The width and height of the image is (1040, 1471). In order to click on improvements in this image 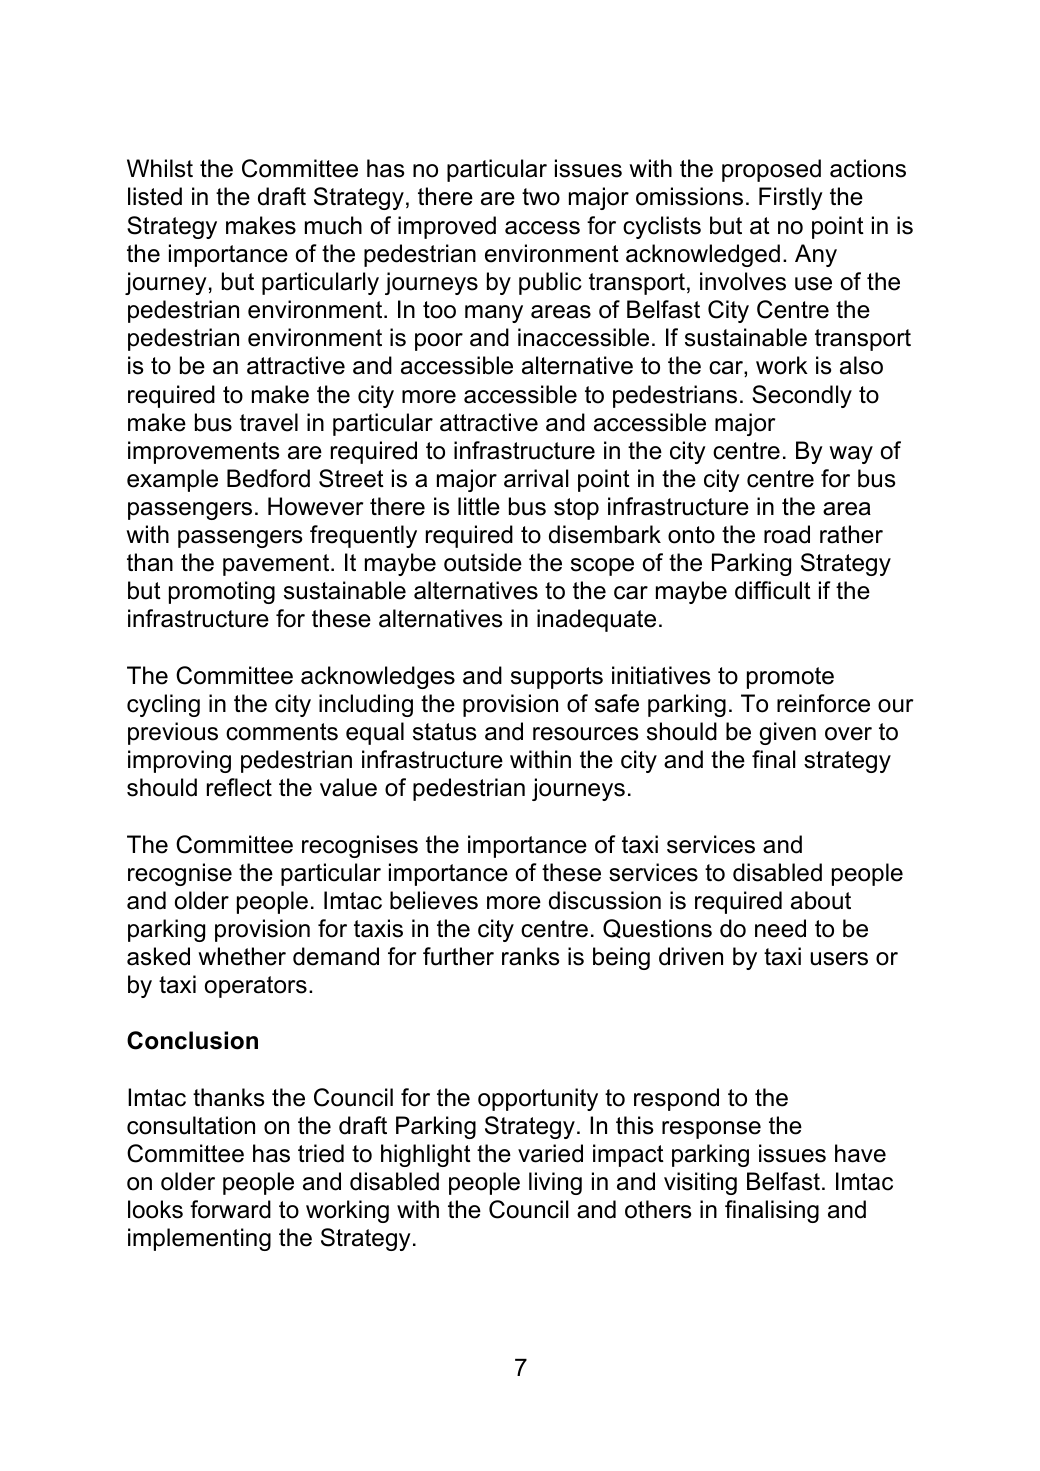, I will do `click(203, 452)`.
